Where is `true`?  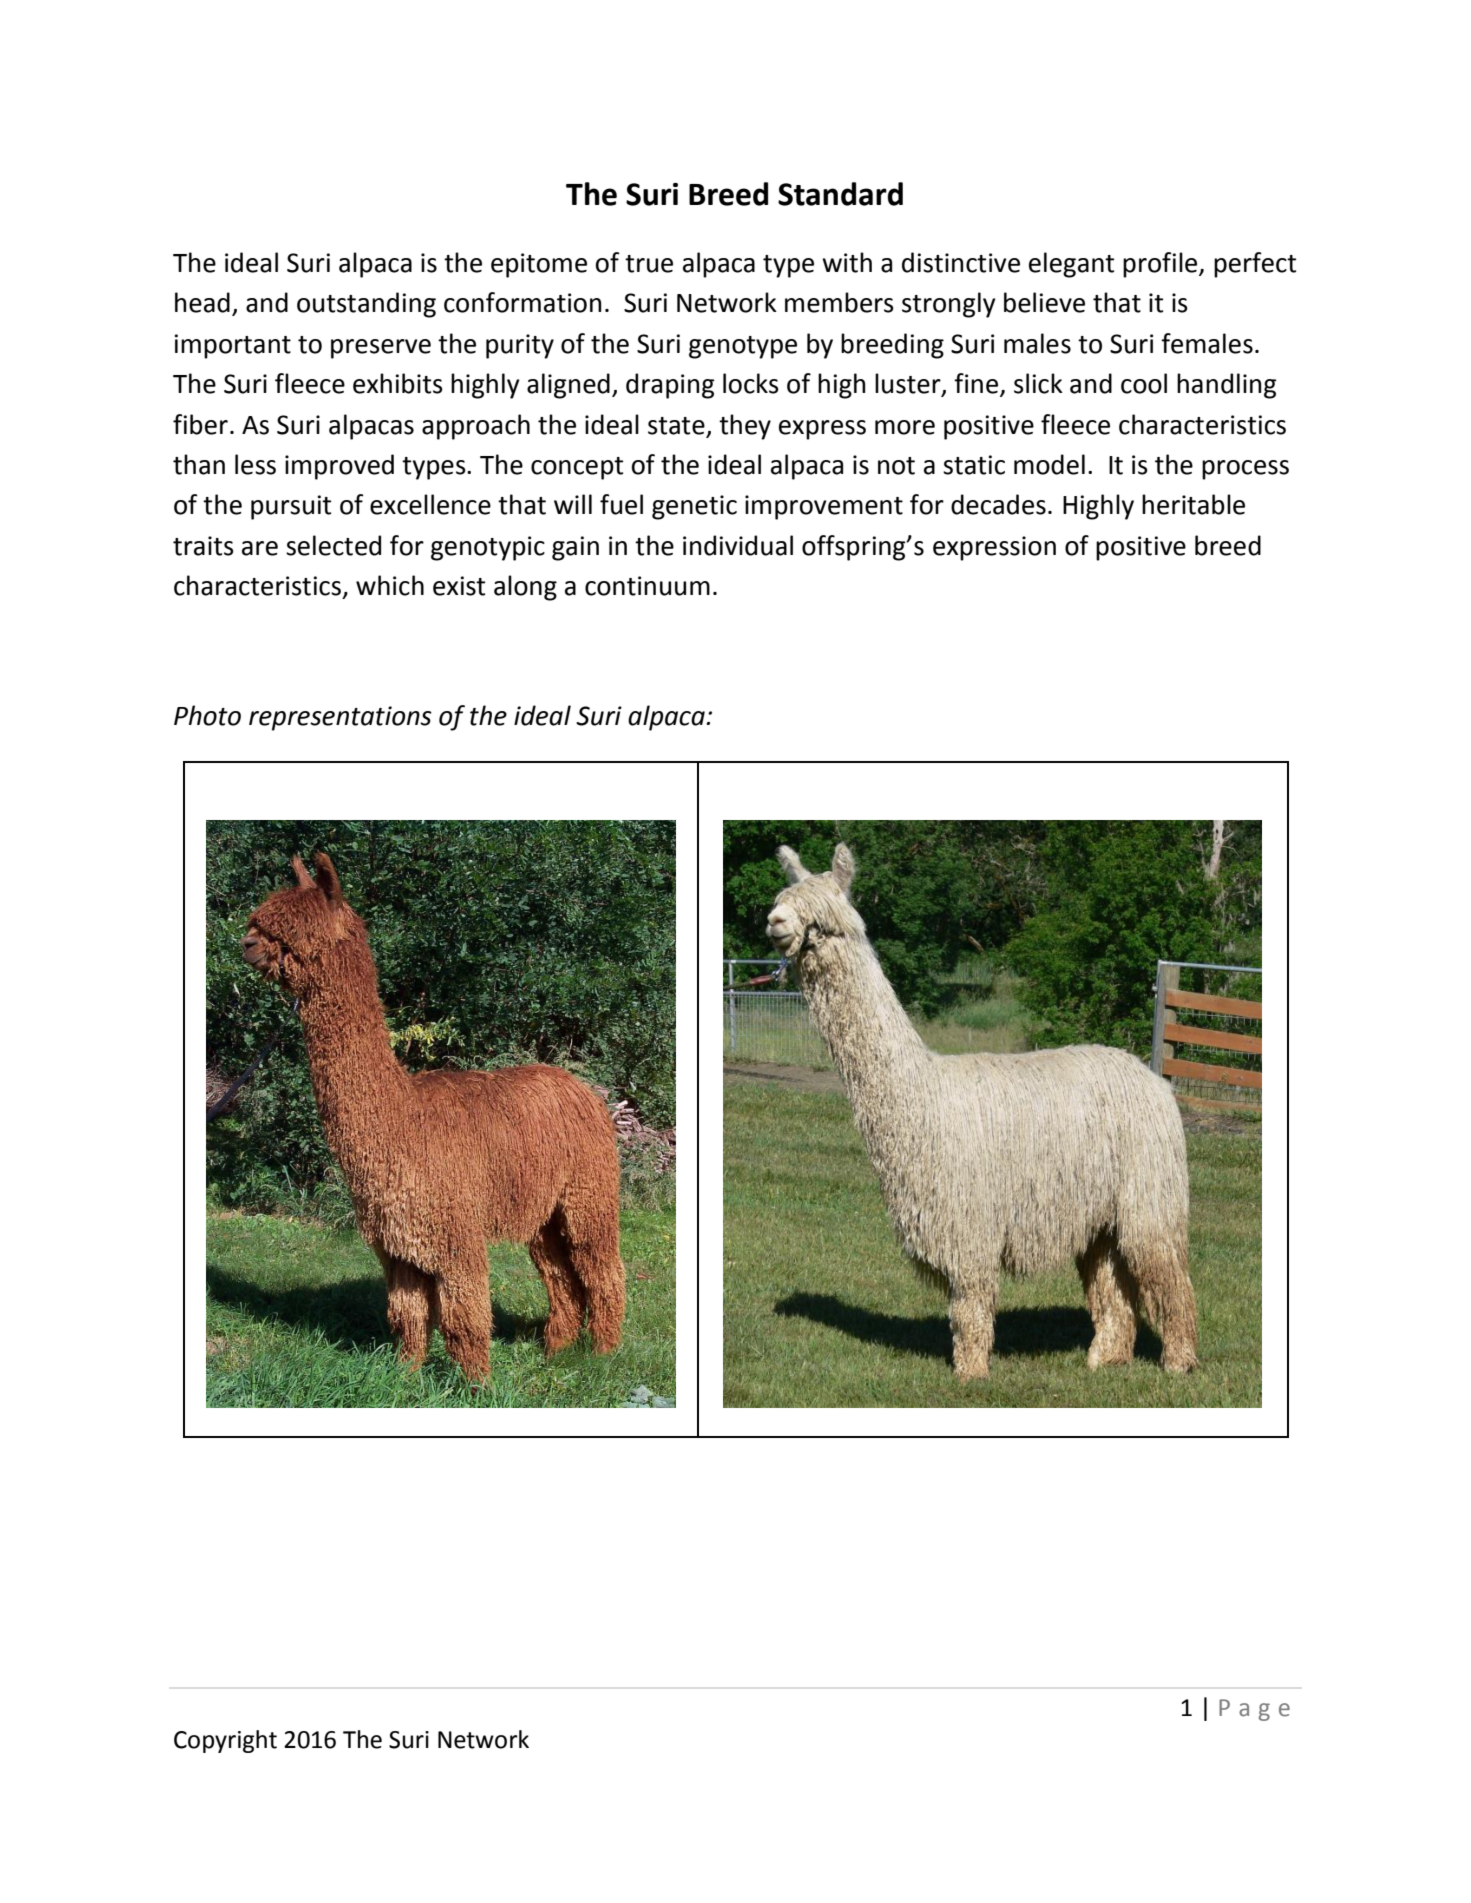 true is located at coordinates (649, 264).
